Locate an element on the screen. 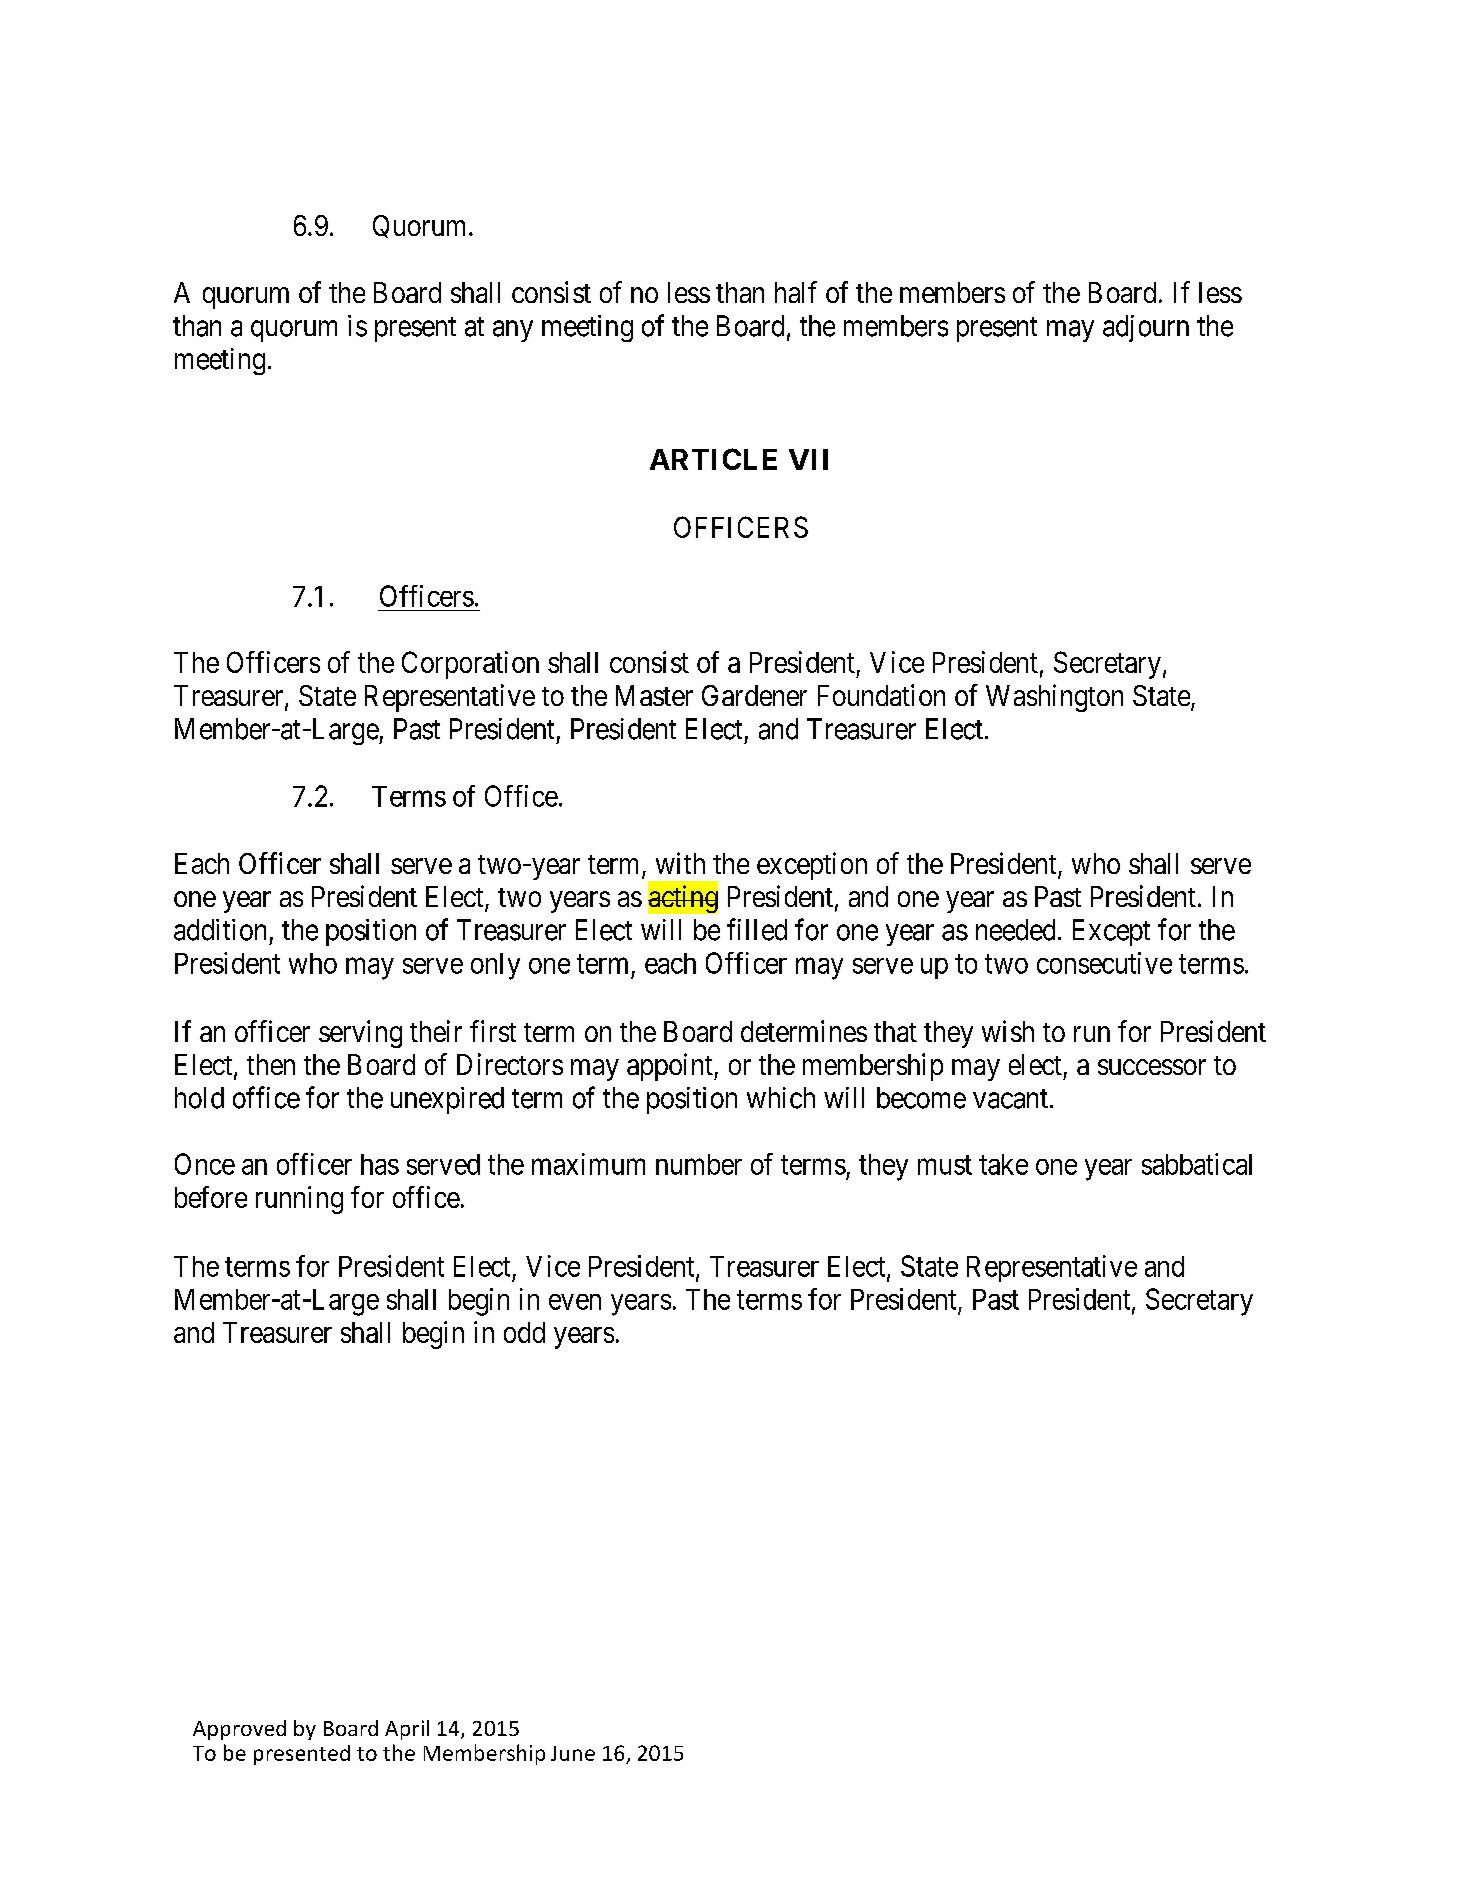 This screenshot has height=1904, width=1471. number is located at coordinates (699, 1164).
